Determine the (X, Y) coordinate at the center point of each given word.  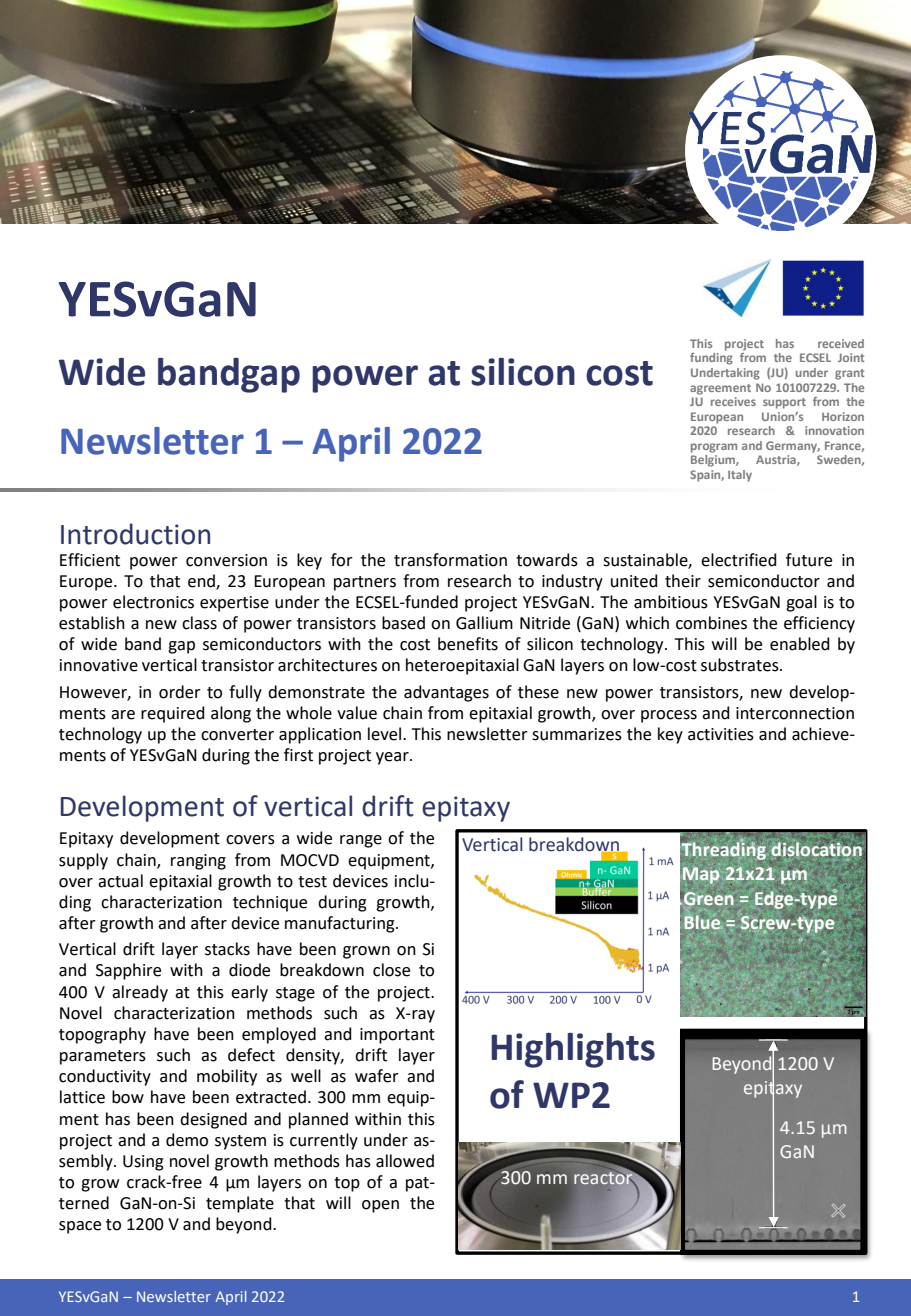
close (391, 970)
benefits (468, 644)
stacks (227, 949)
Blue (703, 922)
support (784, 403)
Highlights (573, 1050)
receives (733, 401)
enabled (800, 644)
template (240, 1204)
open (380, 1206)
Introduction (135, 534)
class (199, 623)
